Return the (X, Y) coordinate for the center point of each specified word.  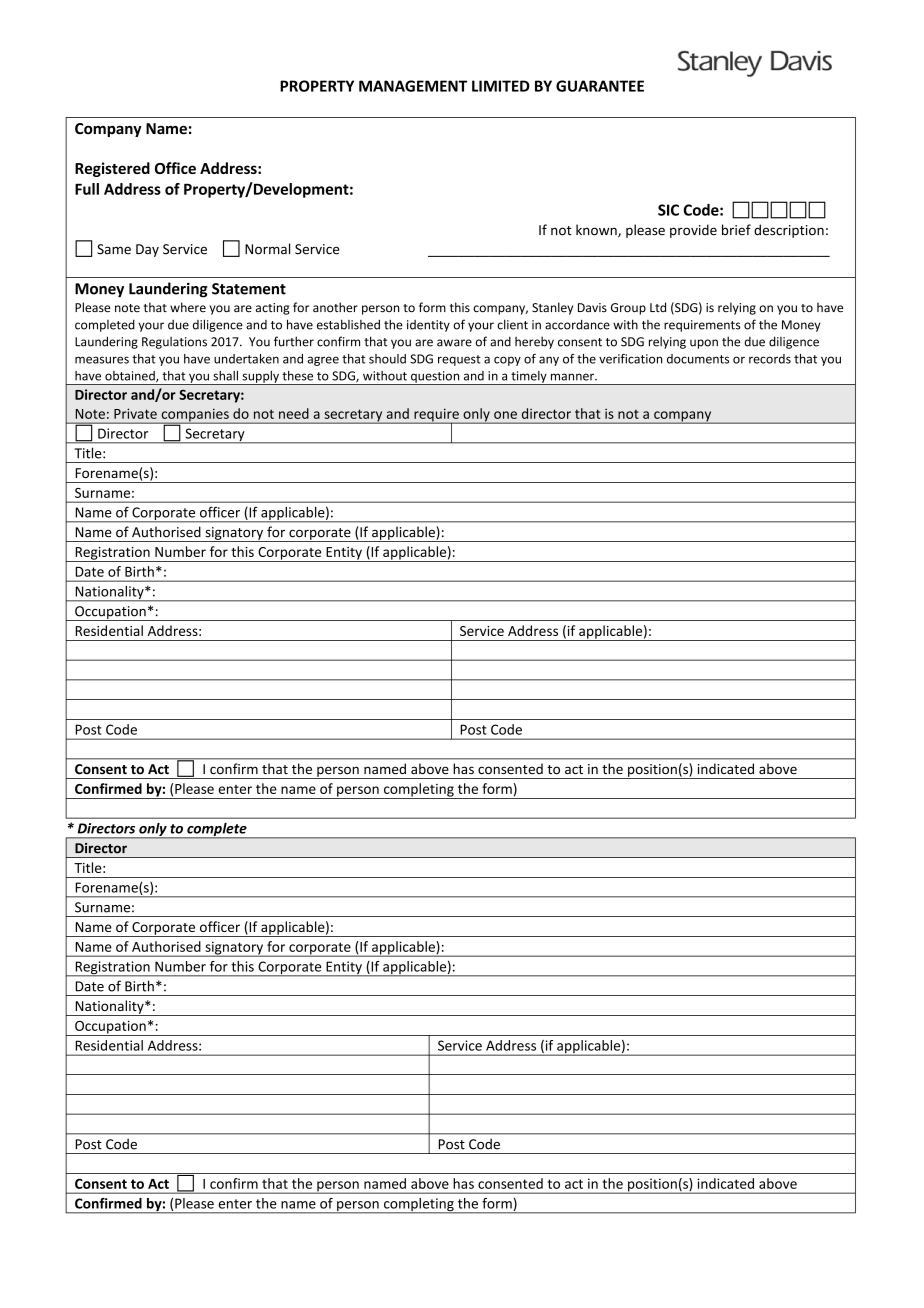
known (597, 231)
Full (87, 189)
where (188, 307)
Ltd (658, 307)
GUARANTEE (600, 86)
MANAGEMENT (413, 86)
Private (135, 413)
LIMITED (501, 86)
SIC (668, 210)
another (335, 307)
